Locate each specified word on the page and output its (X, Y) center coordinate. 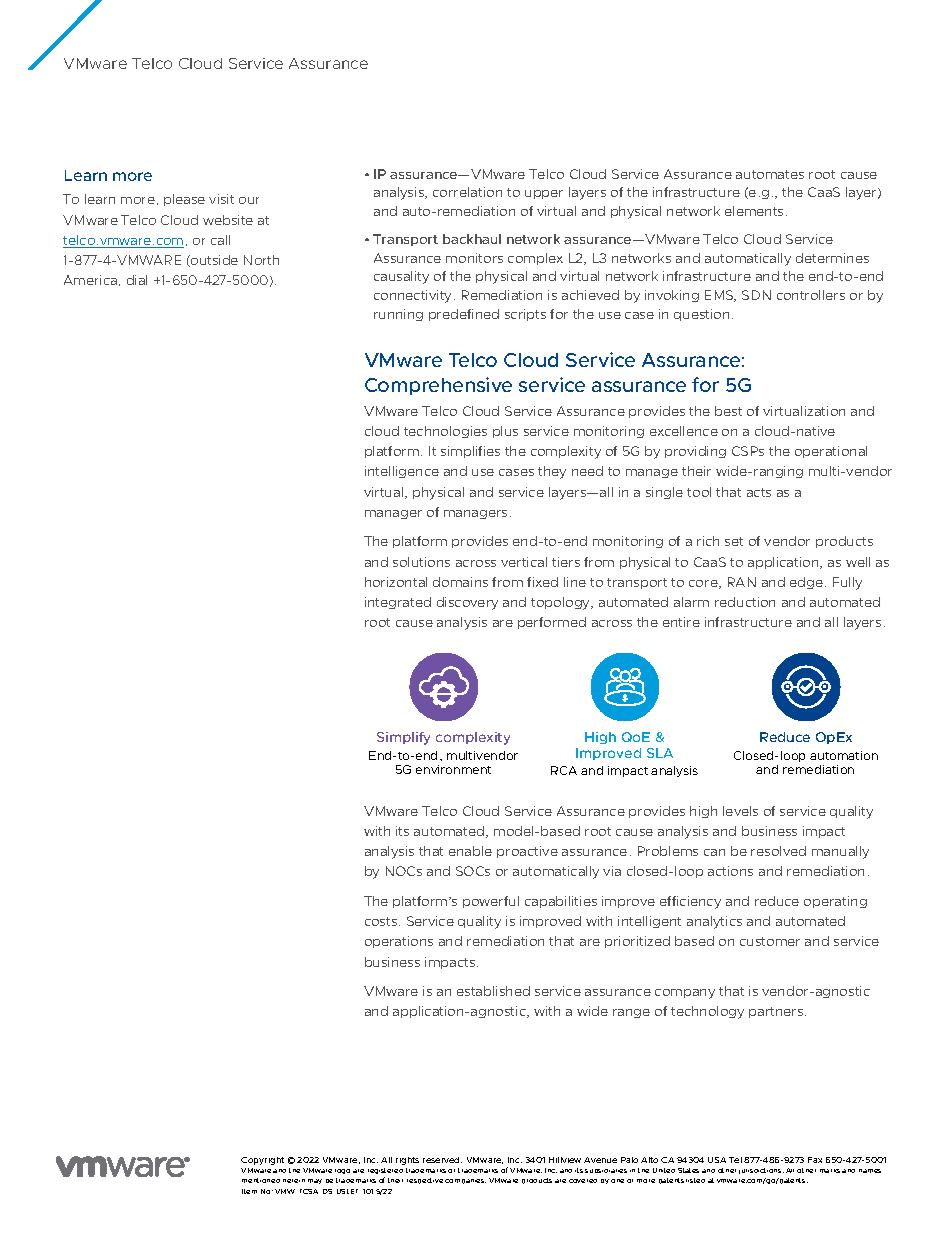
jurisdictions (761, 1171)
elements (756, 211)
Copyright (262, 1161)
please (184, 200)
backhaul (472, 239)
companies (465, 1181)
